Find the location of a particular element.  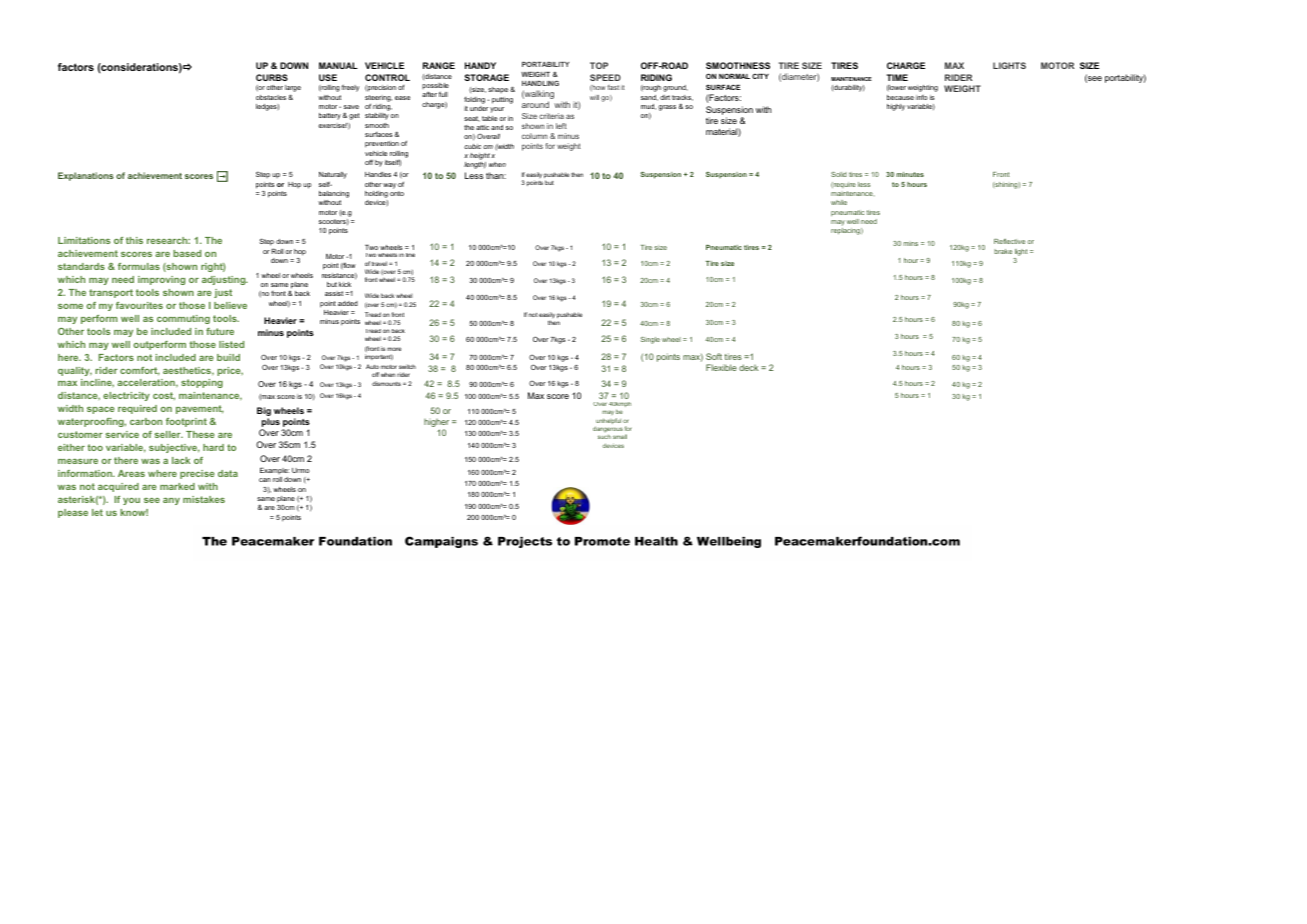

deck is located at coordinates (748, 367).
